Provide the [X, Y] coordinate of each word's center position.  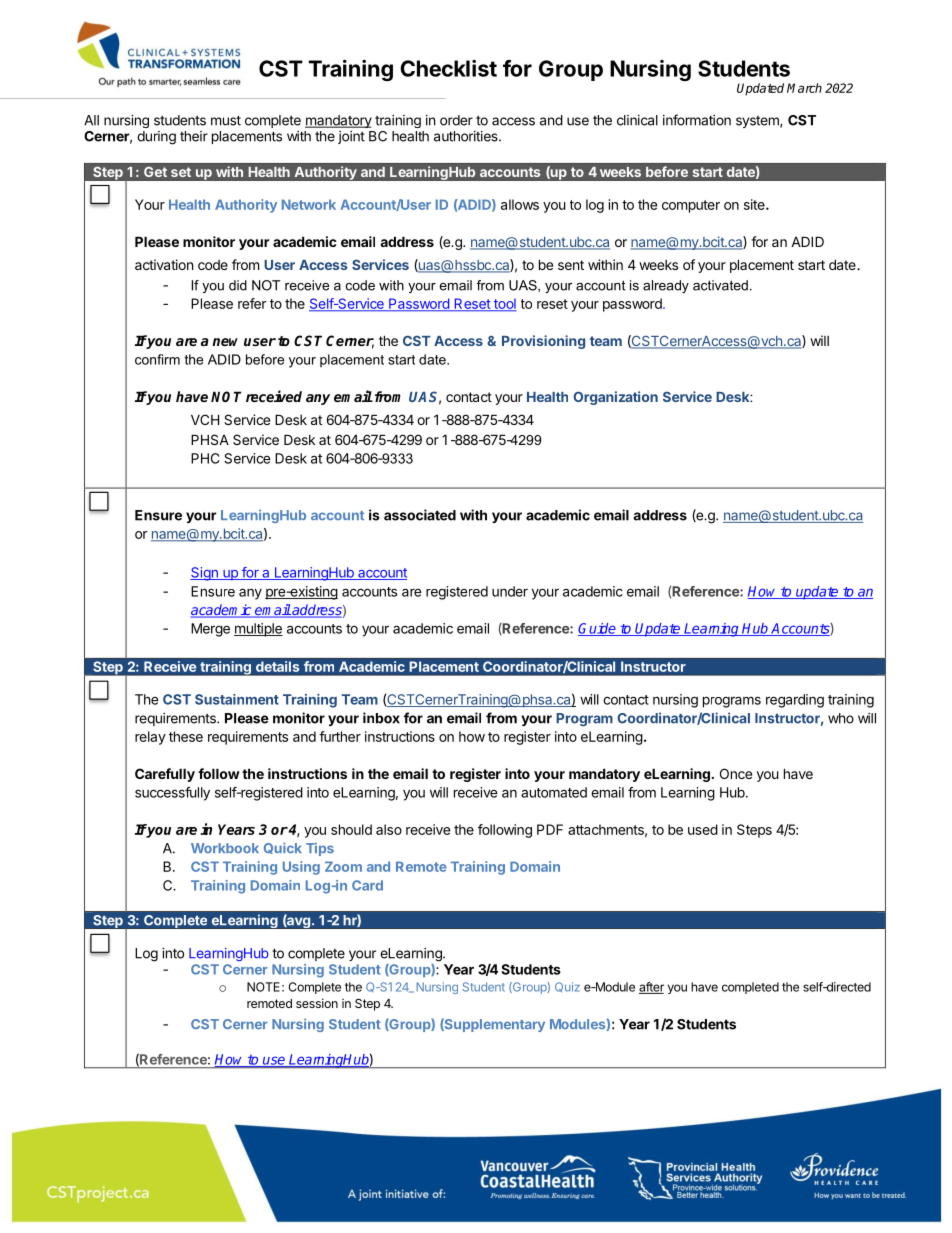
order [456, 120]
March [804, 88]
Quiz [567, 987]
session [317, 1003]
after [651, 988]
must [226, 120]
